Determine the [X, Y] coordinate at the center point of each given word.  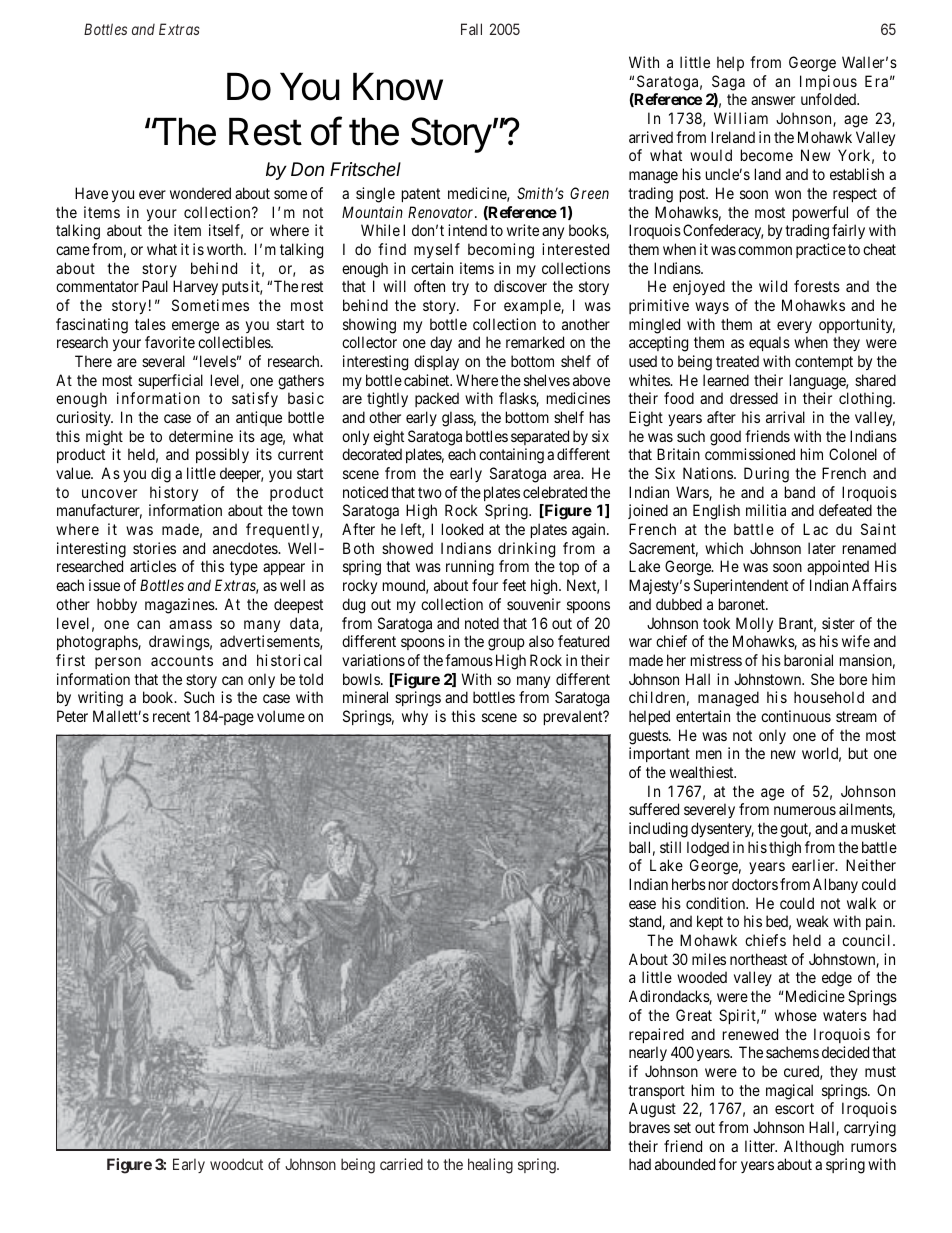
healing [490, 1166]
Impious [828, 82]
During [766, 475]
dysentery [722, 829]
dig [161, 475]
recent [171, 716]
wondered [200, 193]
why [415, 717]
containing [511, 456]
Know [398, 87]
